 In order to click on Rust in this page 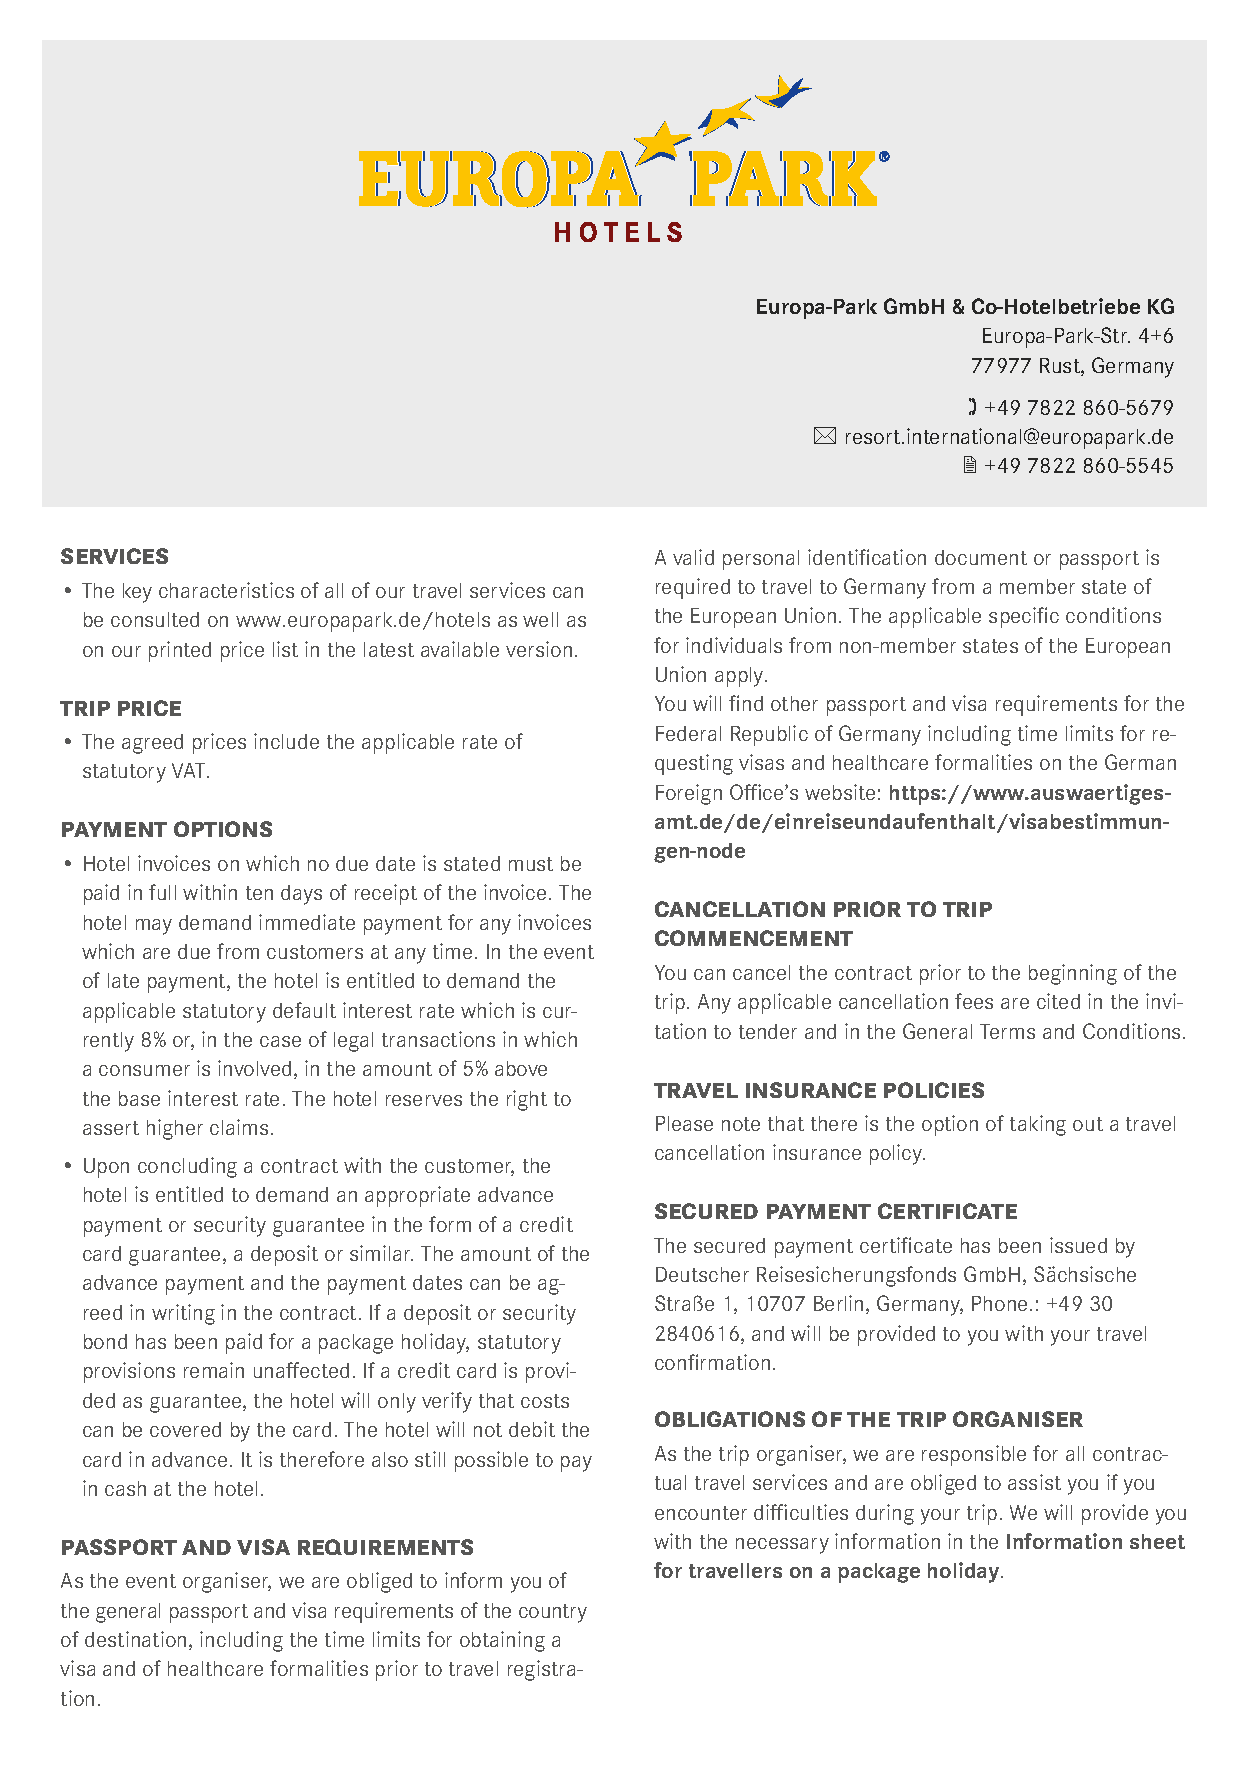, I will do `click(1061, 367)`.
